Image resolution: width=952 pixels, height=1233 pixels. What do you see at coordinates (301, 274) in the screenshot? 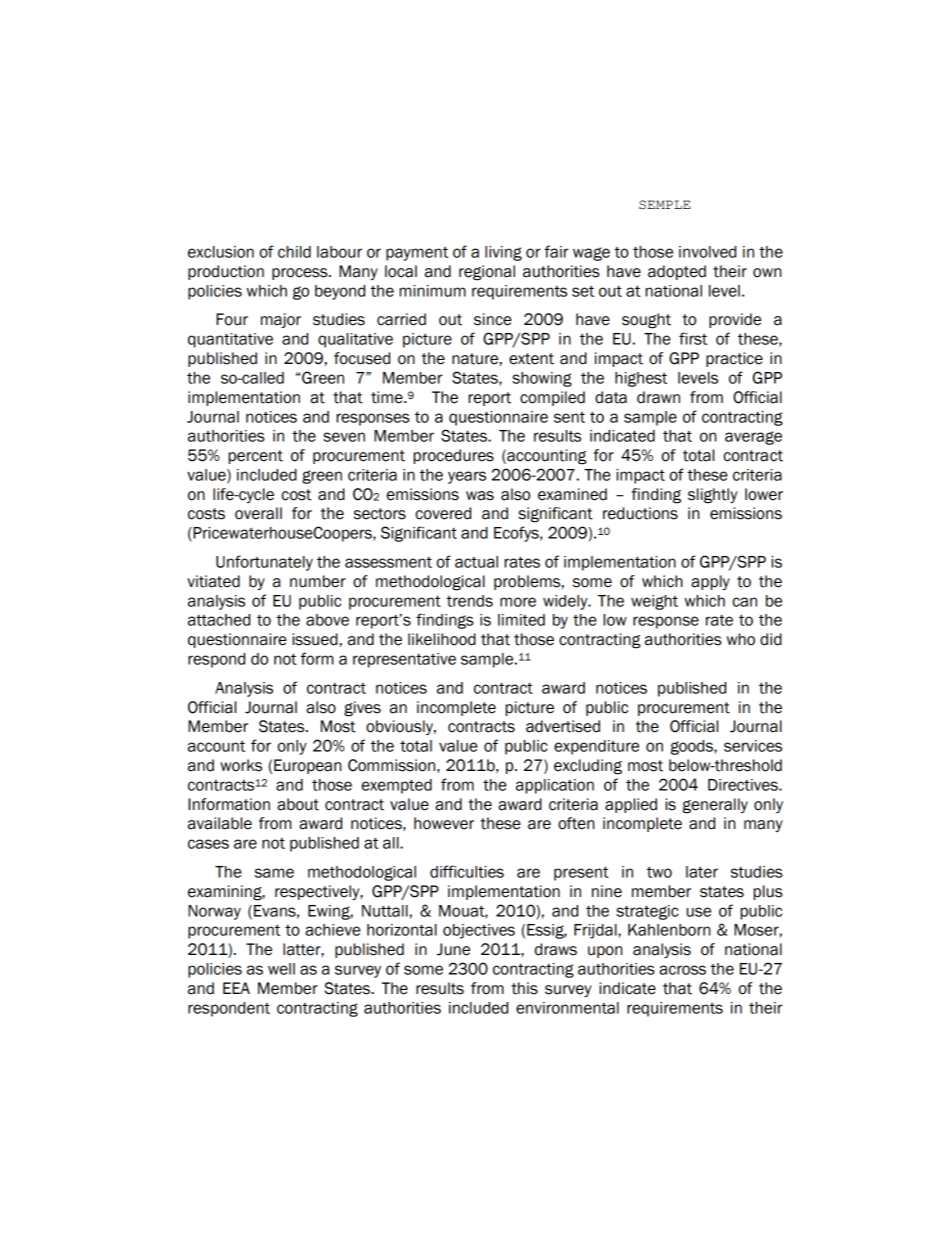
I see `process` at bounding box center [301, 274].
